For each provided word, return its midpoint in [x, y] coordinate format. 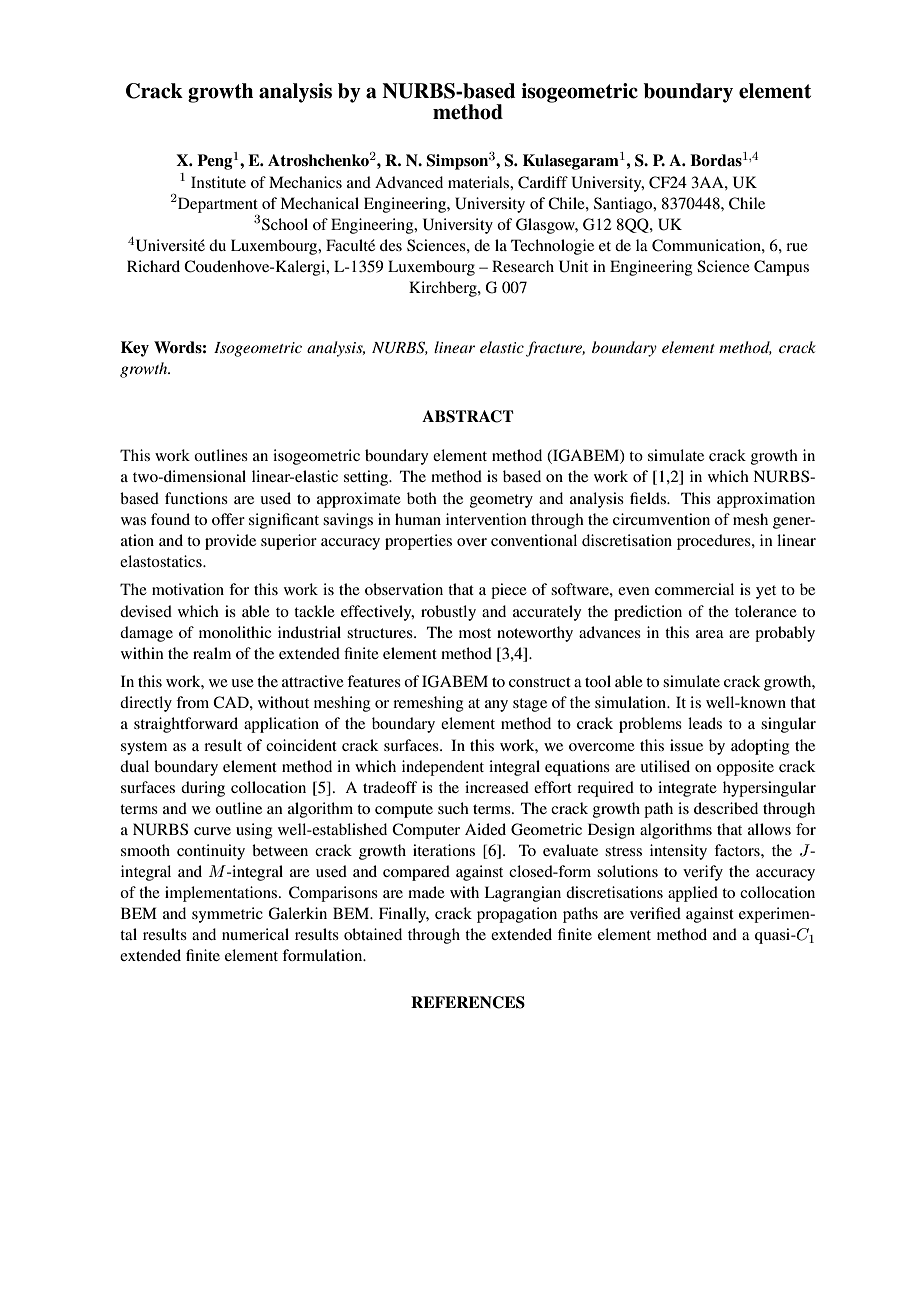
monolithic [235, 632]
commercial [694, 589]
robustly [448, 613]
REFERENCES [468, 1002]
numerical [255, 934]
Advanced [409, 182]
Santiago [624, 205]
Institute [218, 182]
